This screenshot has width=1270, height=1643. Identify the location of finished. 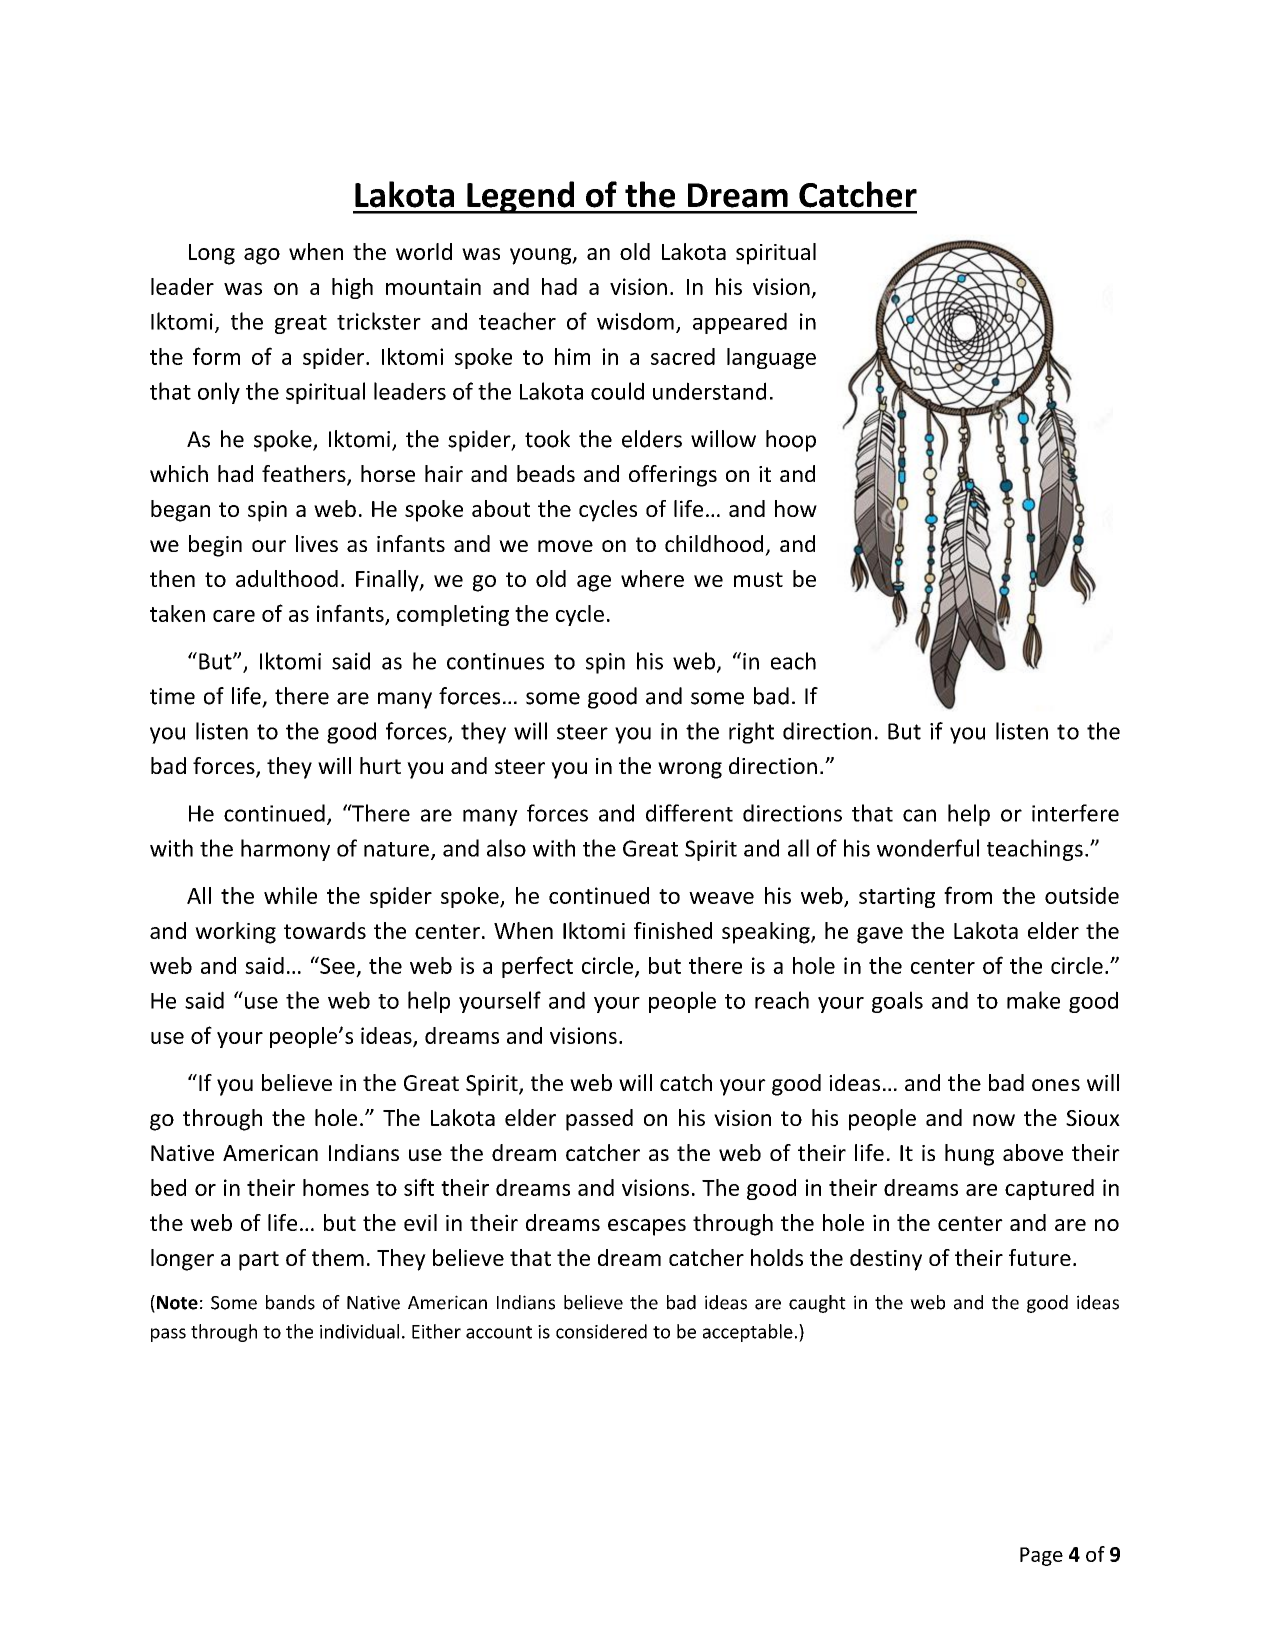
(673, 930).
